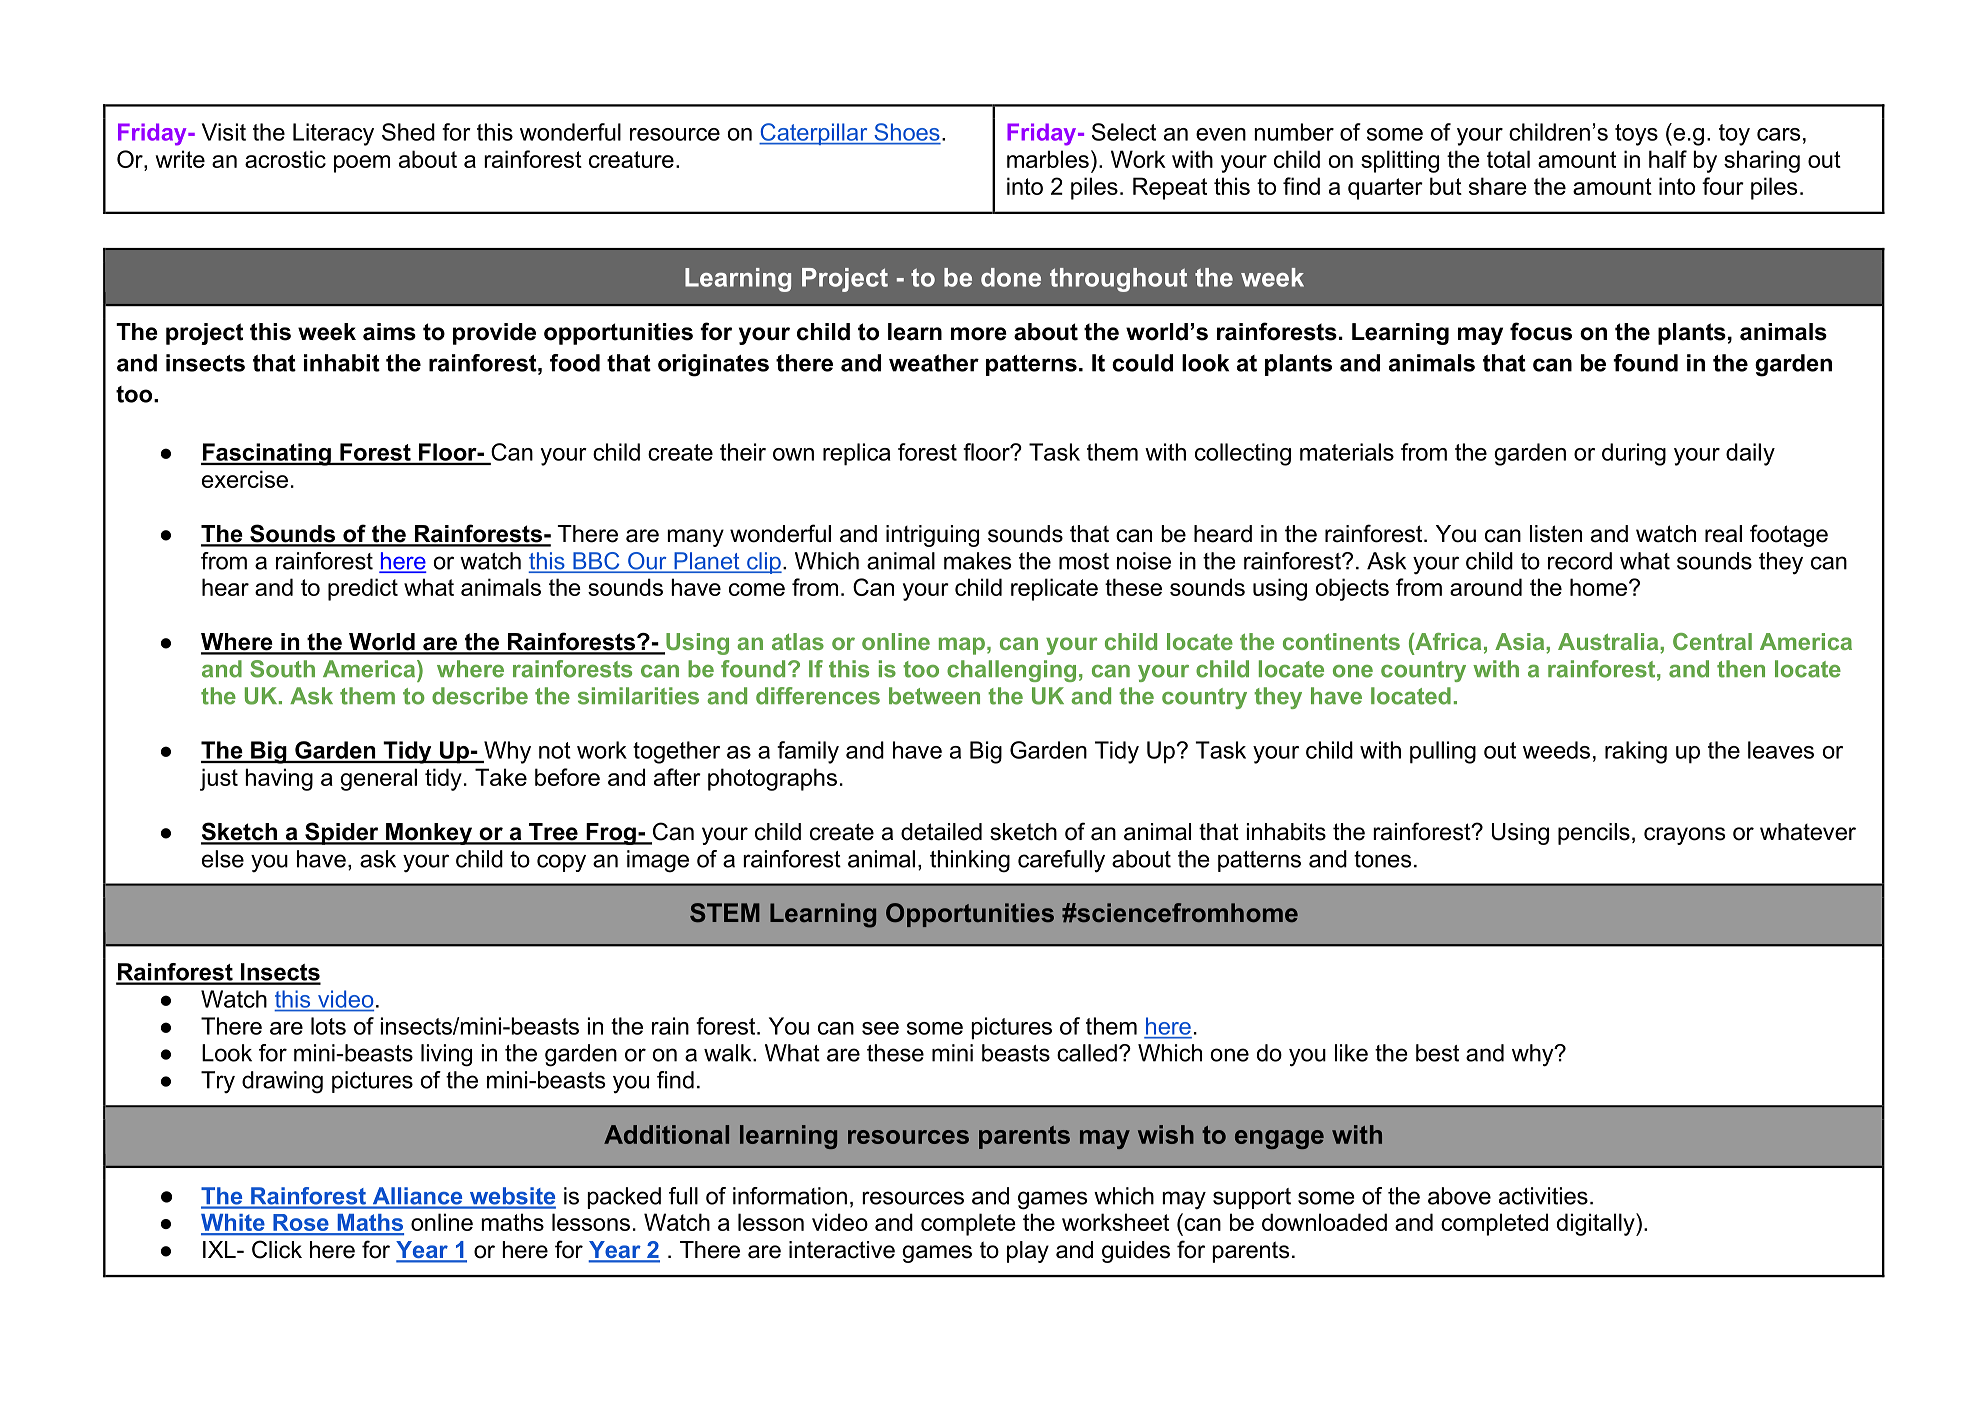 The image size is (1985, 1402). I want to click on then, so click(1741, 669).
